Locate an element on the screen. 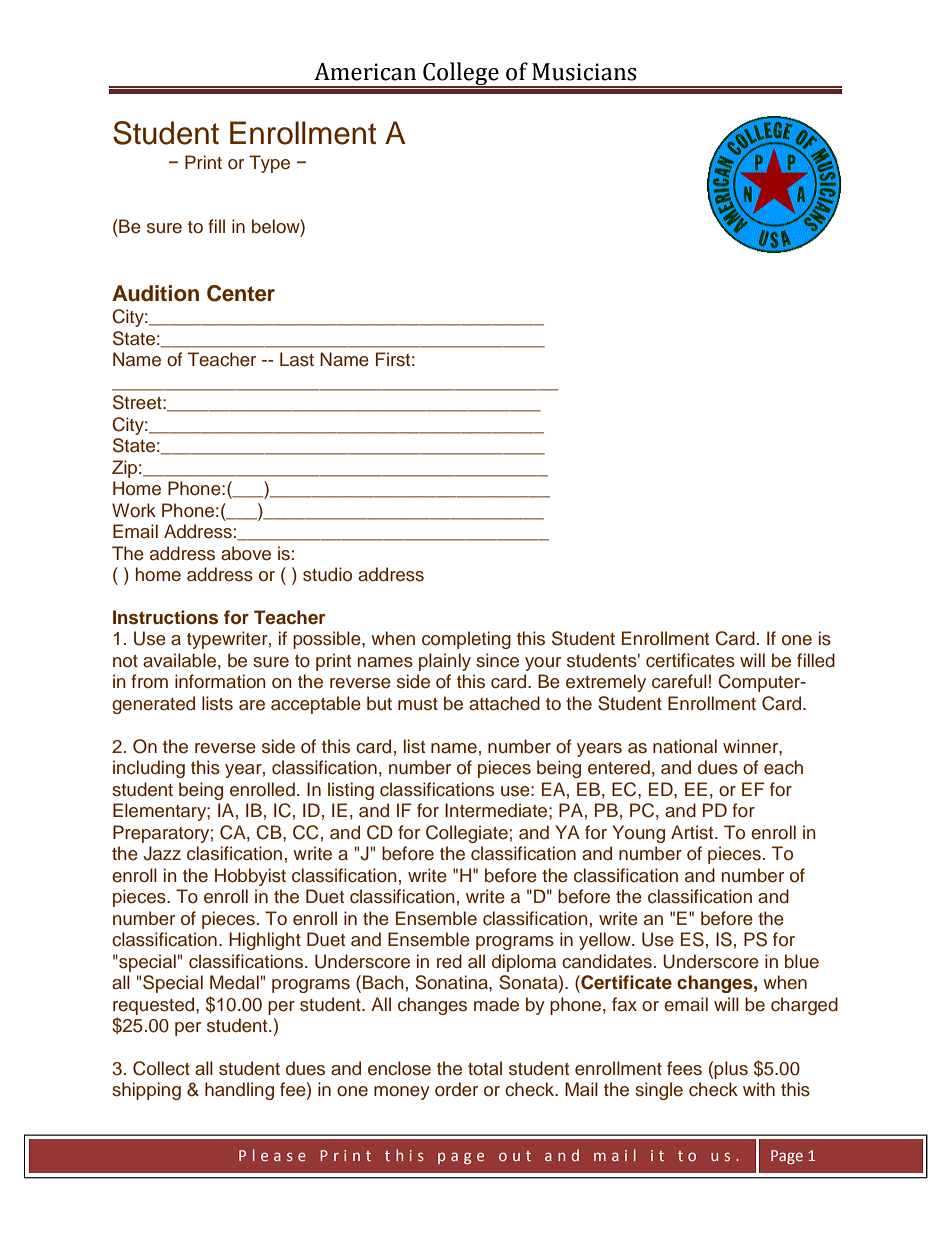 This screenshot has width=952, height=1233. Last is located at coordinates (297, 359).
